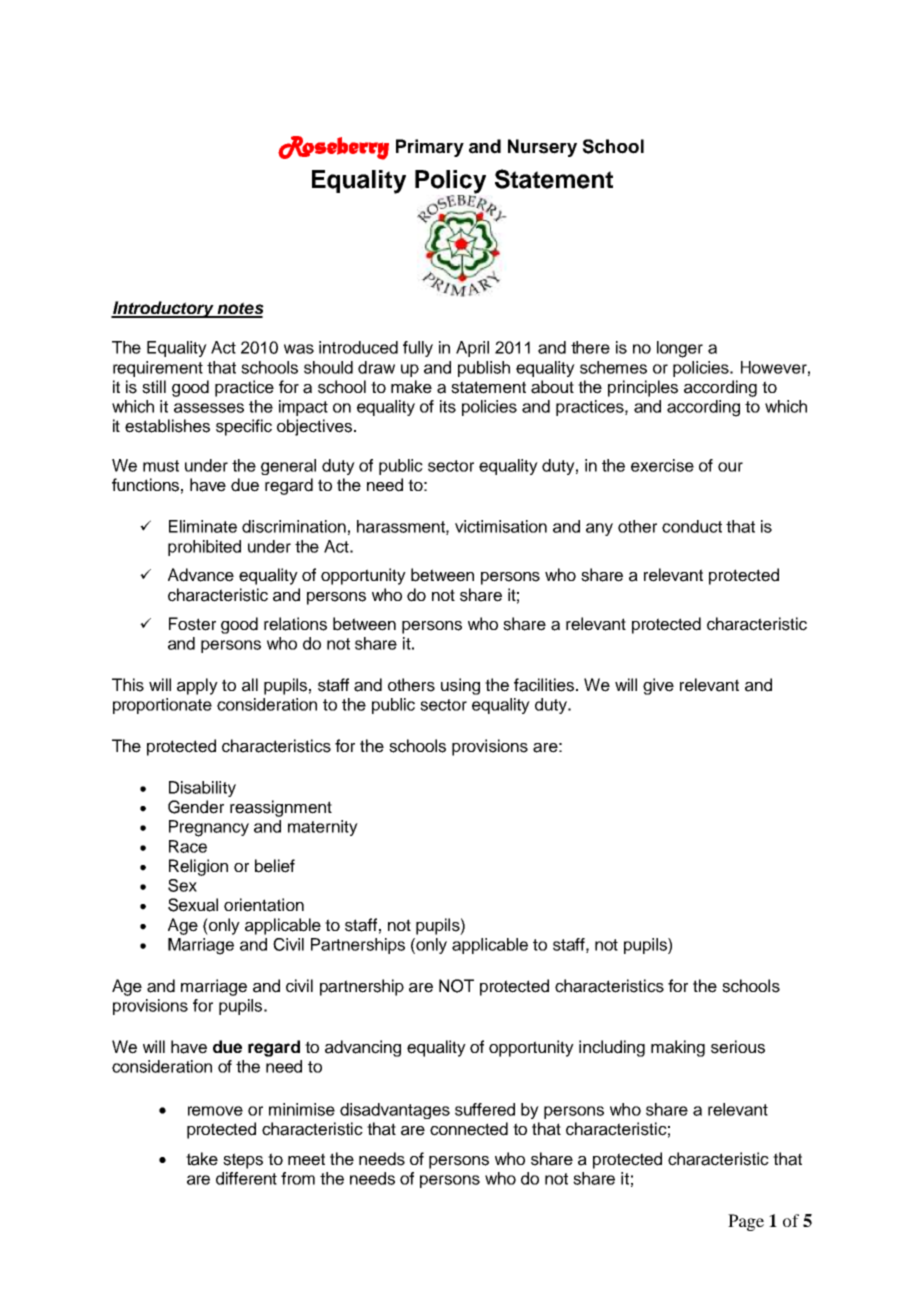 The image size is (924, 1308). I want to click on give, so click(658, 686).
